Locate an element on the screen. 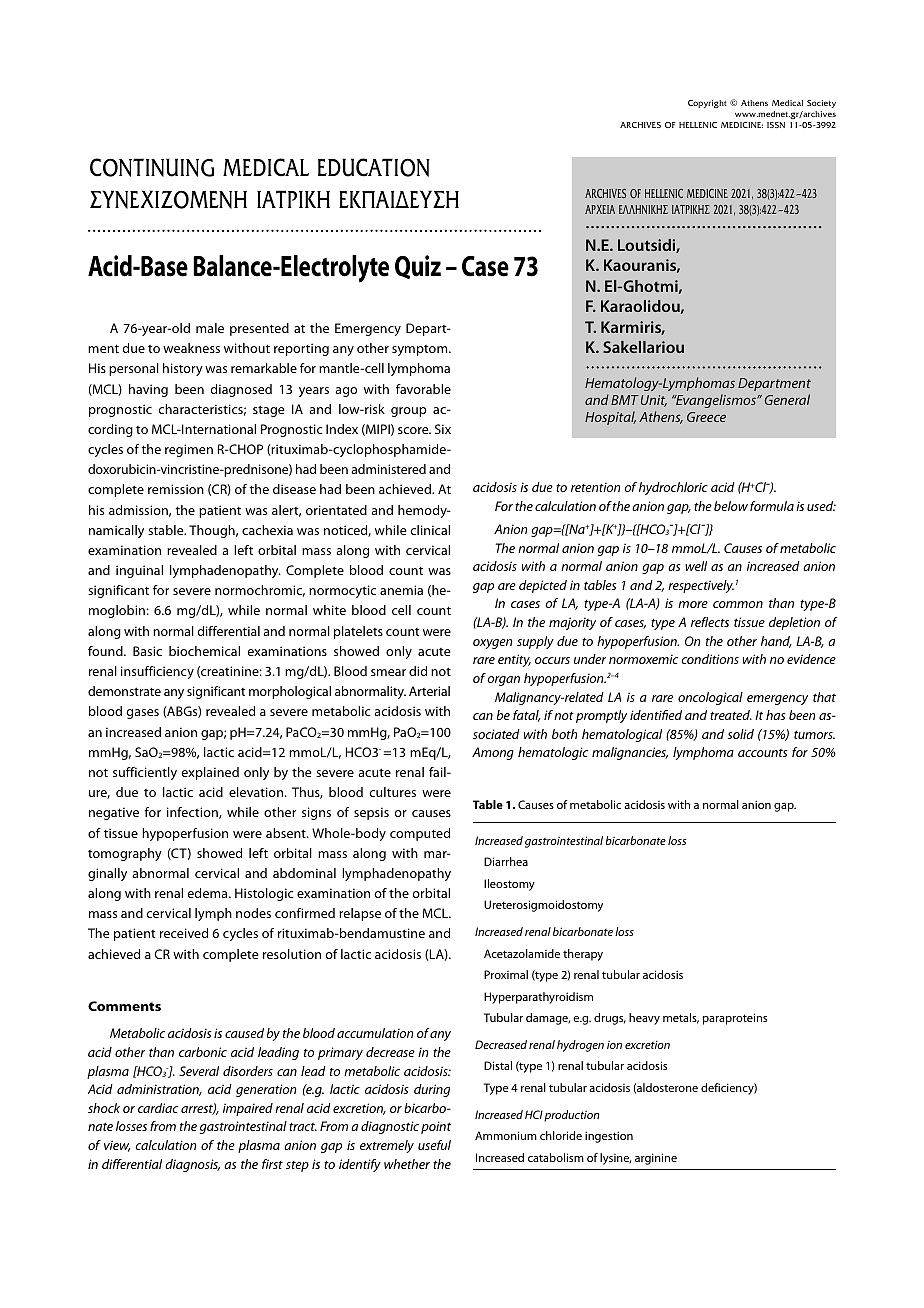 The width and height of the screenshot is (924, 1308). below is located at coordinates (731, 506).
